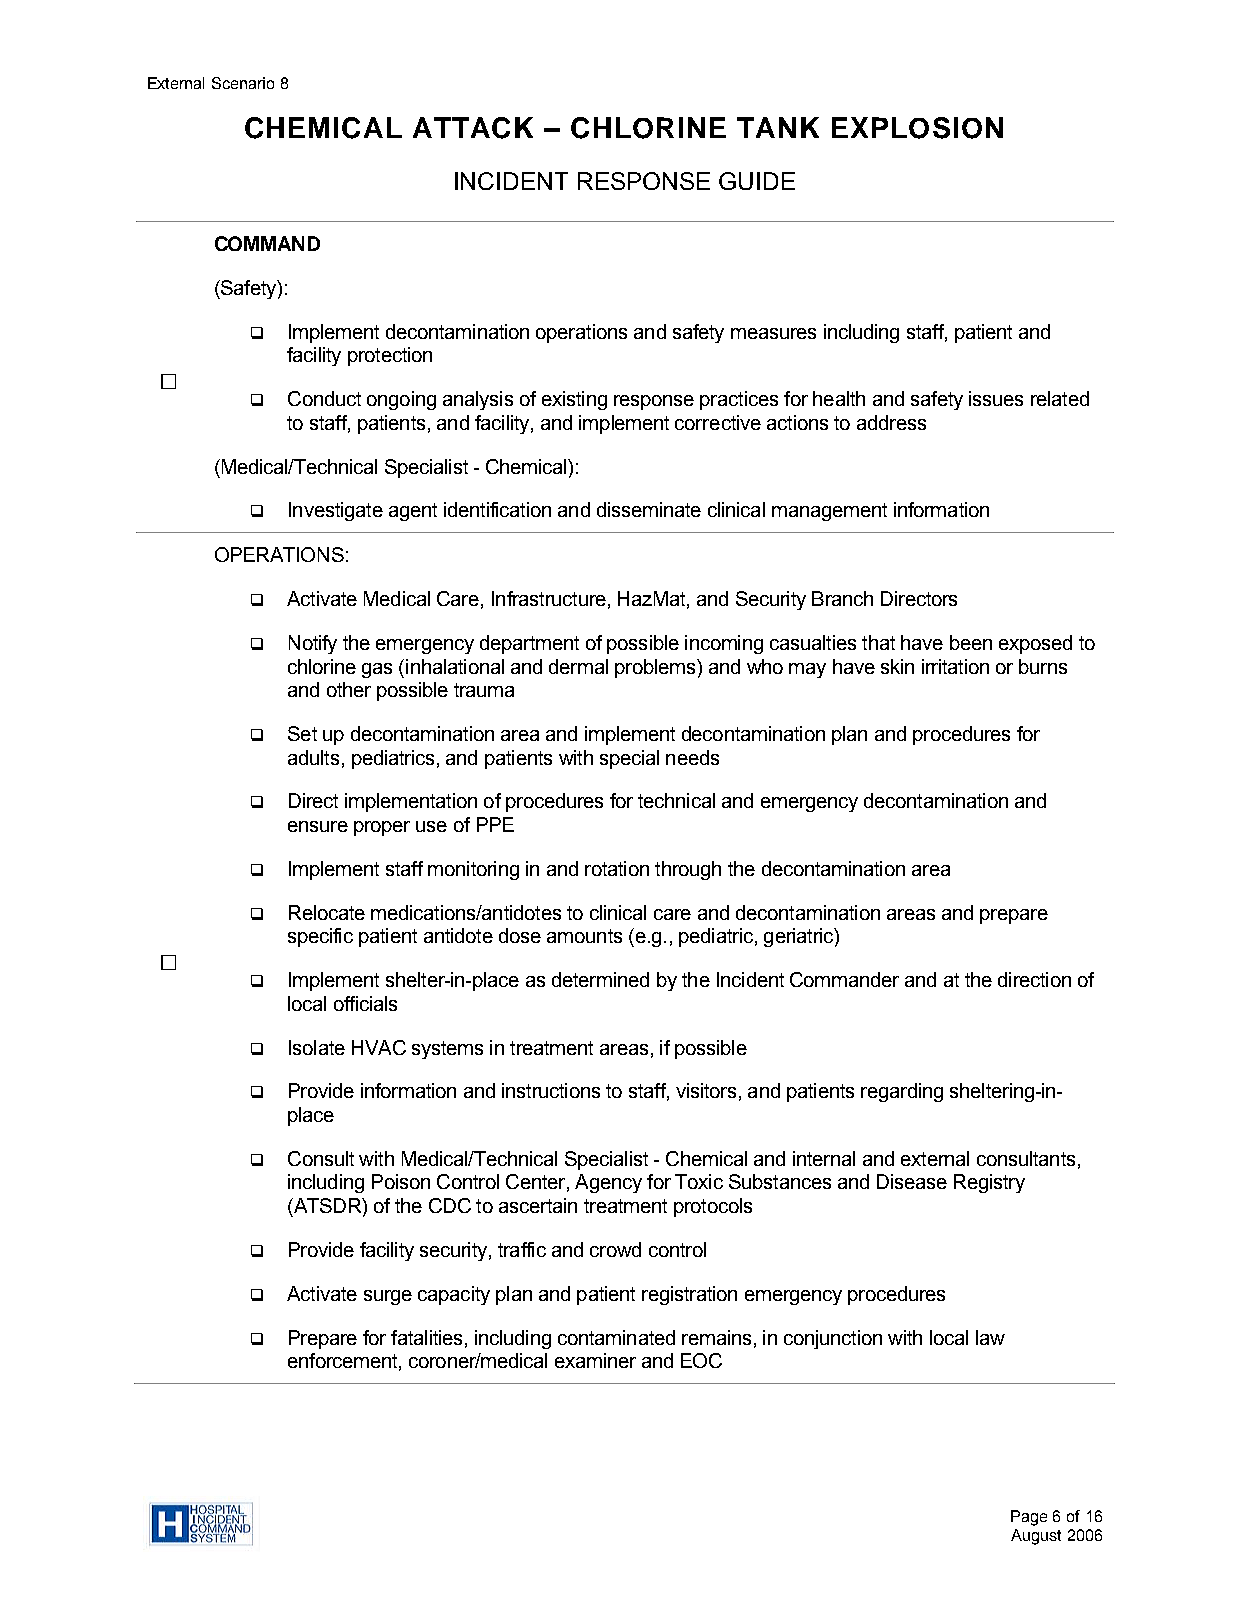 This screenshot has width=1250, height=1618. I want to click on Scenario, so click(243, 83).
